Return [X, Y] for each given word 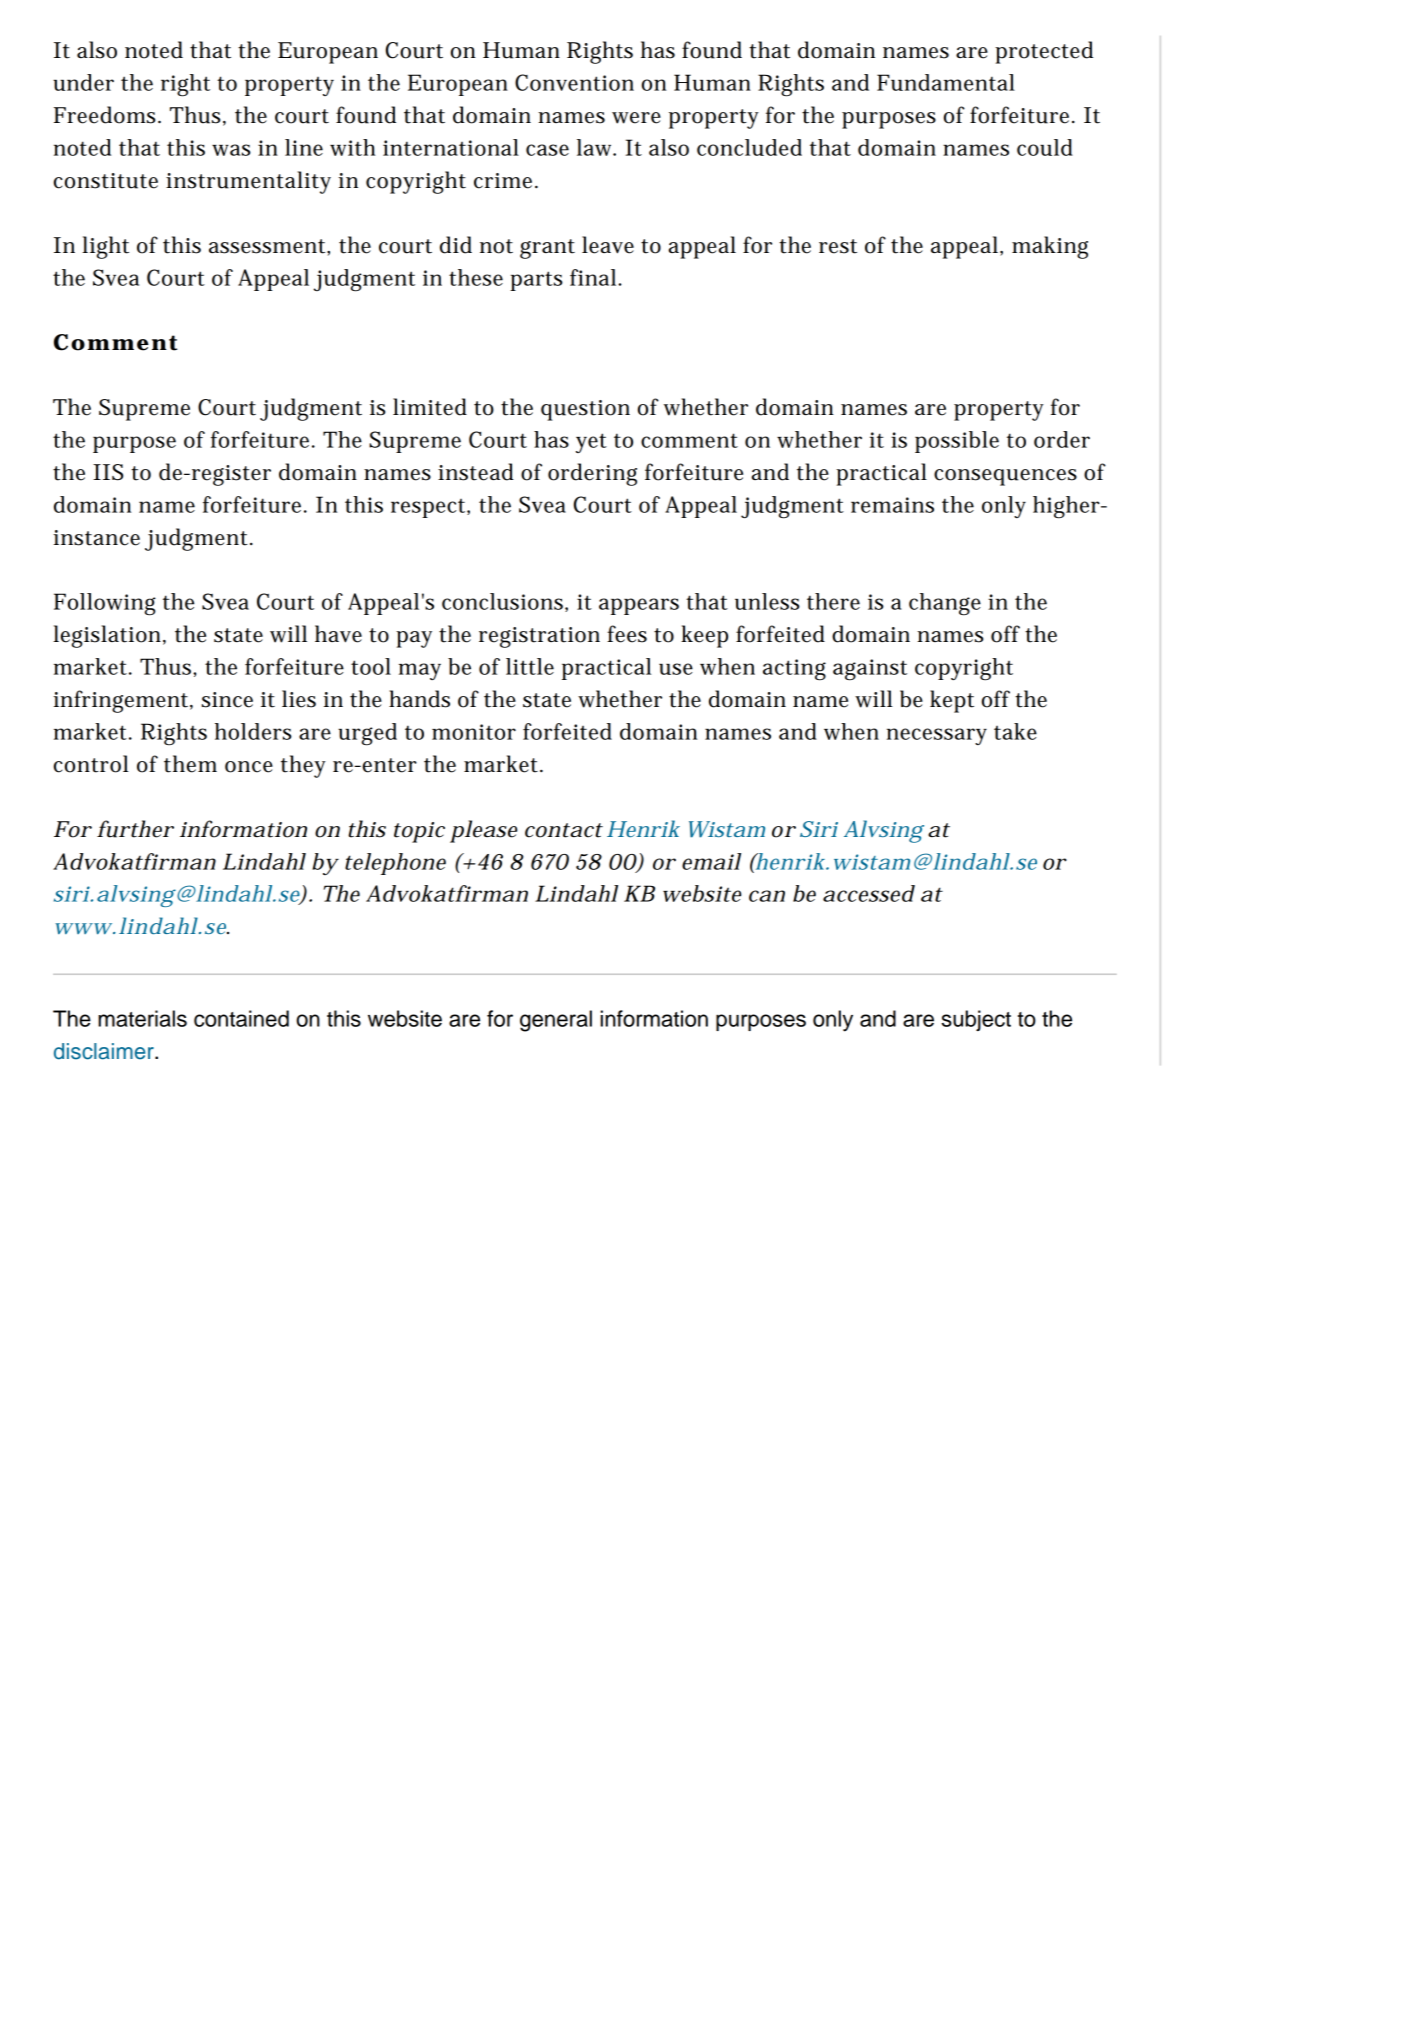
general [556, 1021]
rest [838, 246]
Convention [574, 82]
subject [976, 1020]
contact [564, 830]
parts [536, 281]
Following [105, 604]
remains [892, 505]
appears [639, 606]
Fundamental [946, 82]
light [105, 247]
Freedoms [106, 115]
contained [241, 1018]
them [190, 764]
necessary [937, 736]
